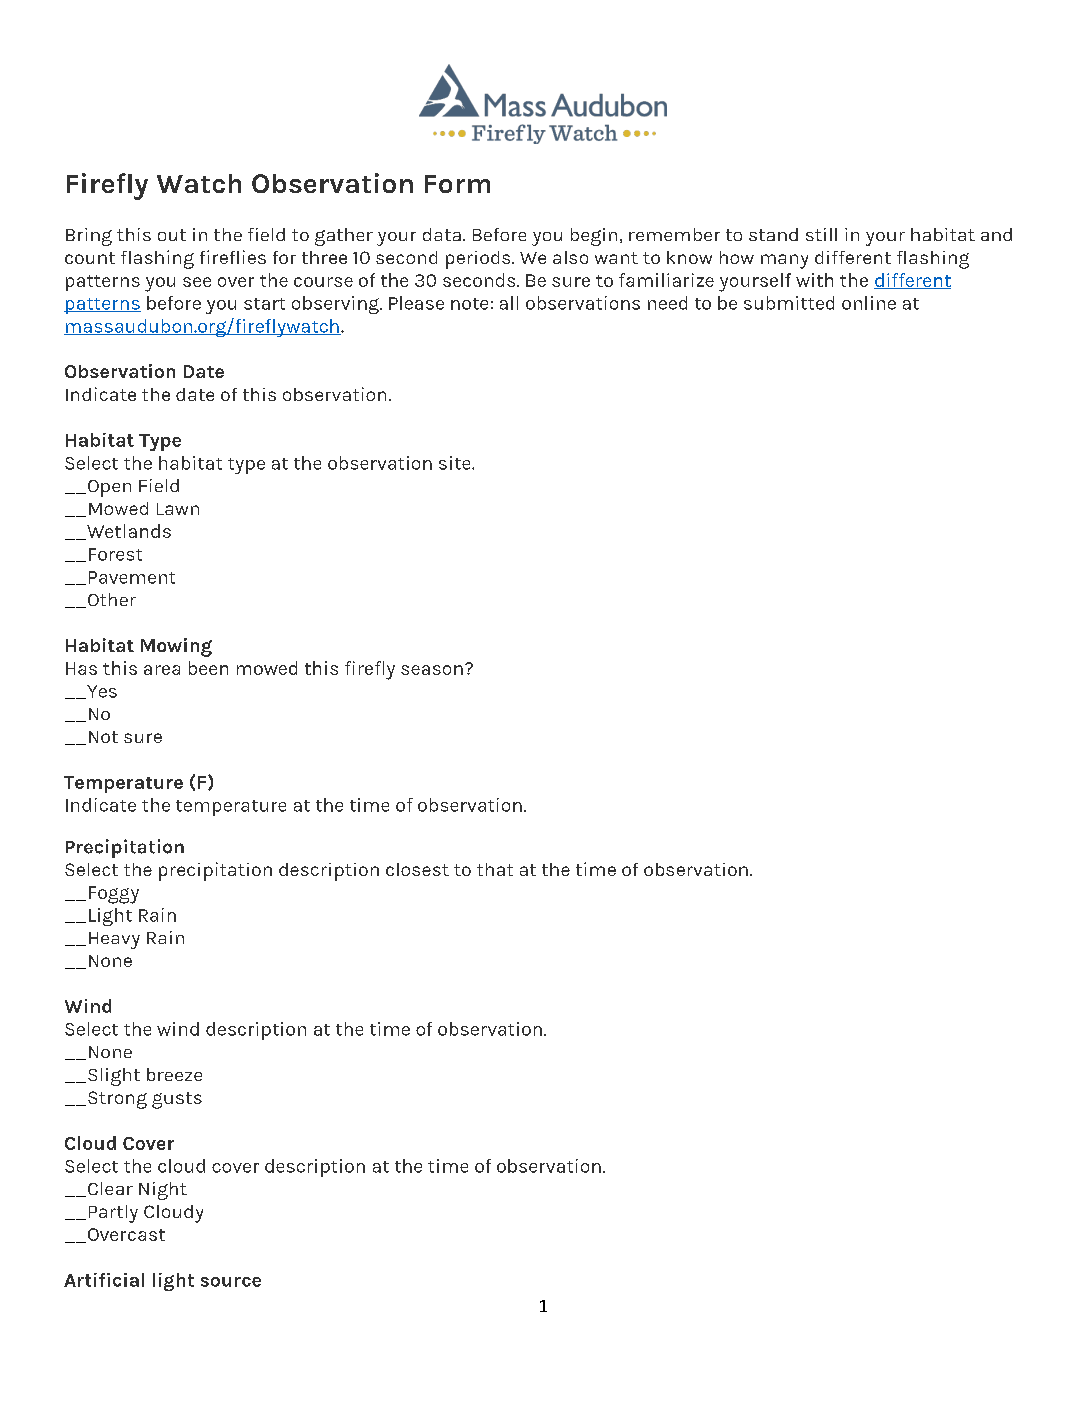 This page has width=1086, height=1405. I want to click on stand, so click(773, 234).
